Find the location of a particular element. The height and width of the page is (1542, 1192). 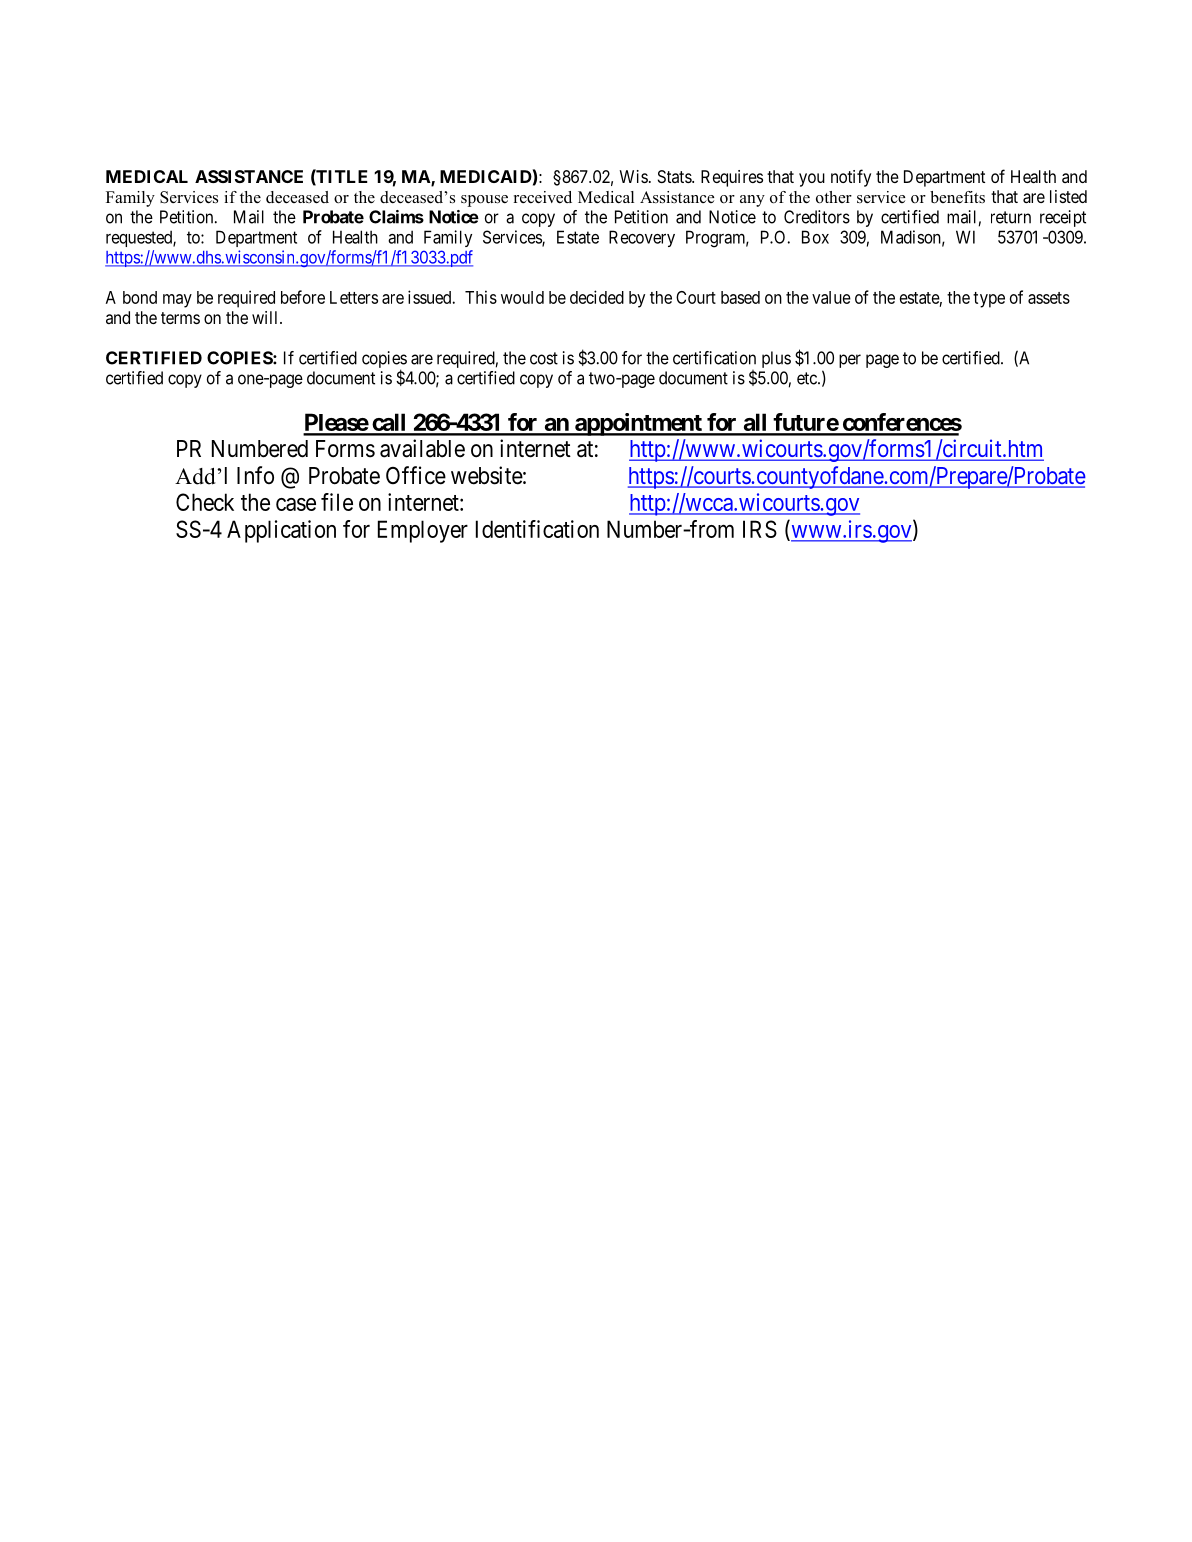

etc is located at coordinates (808, 378).
